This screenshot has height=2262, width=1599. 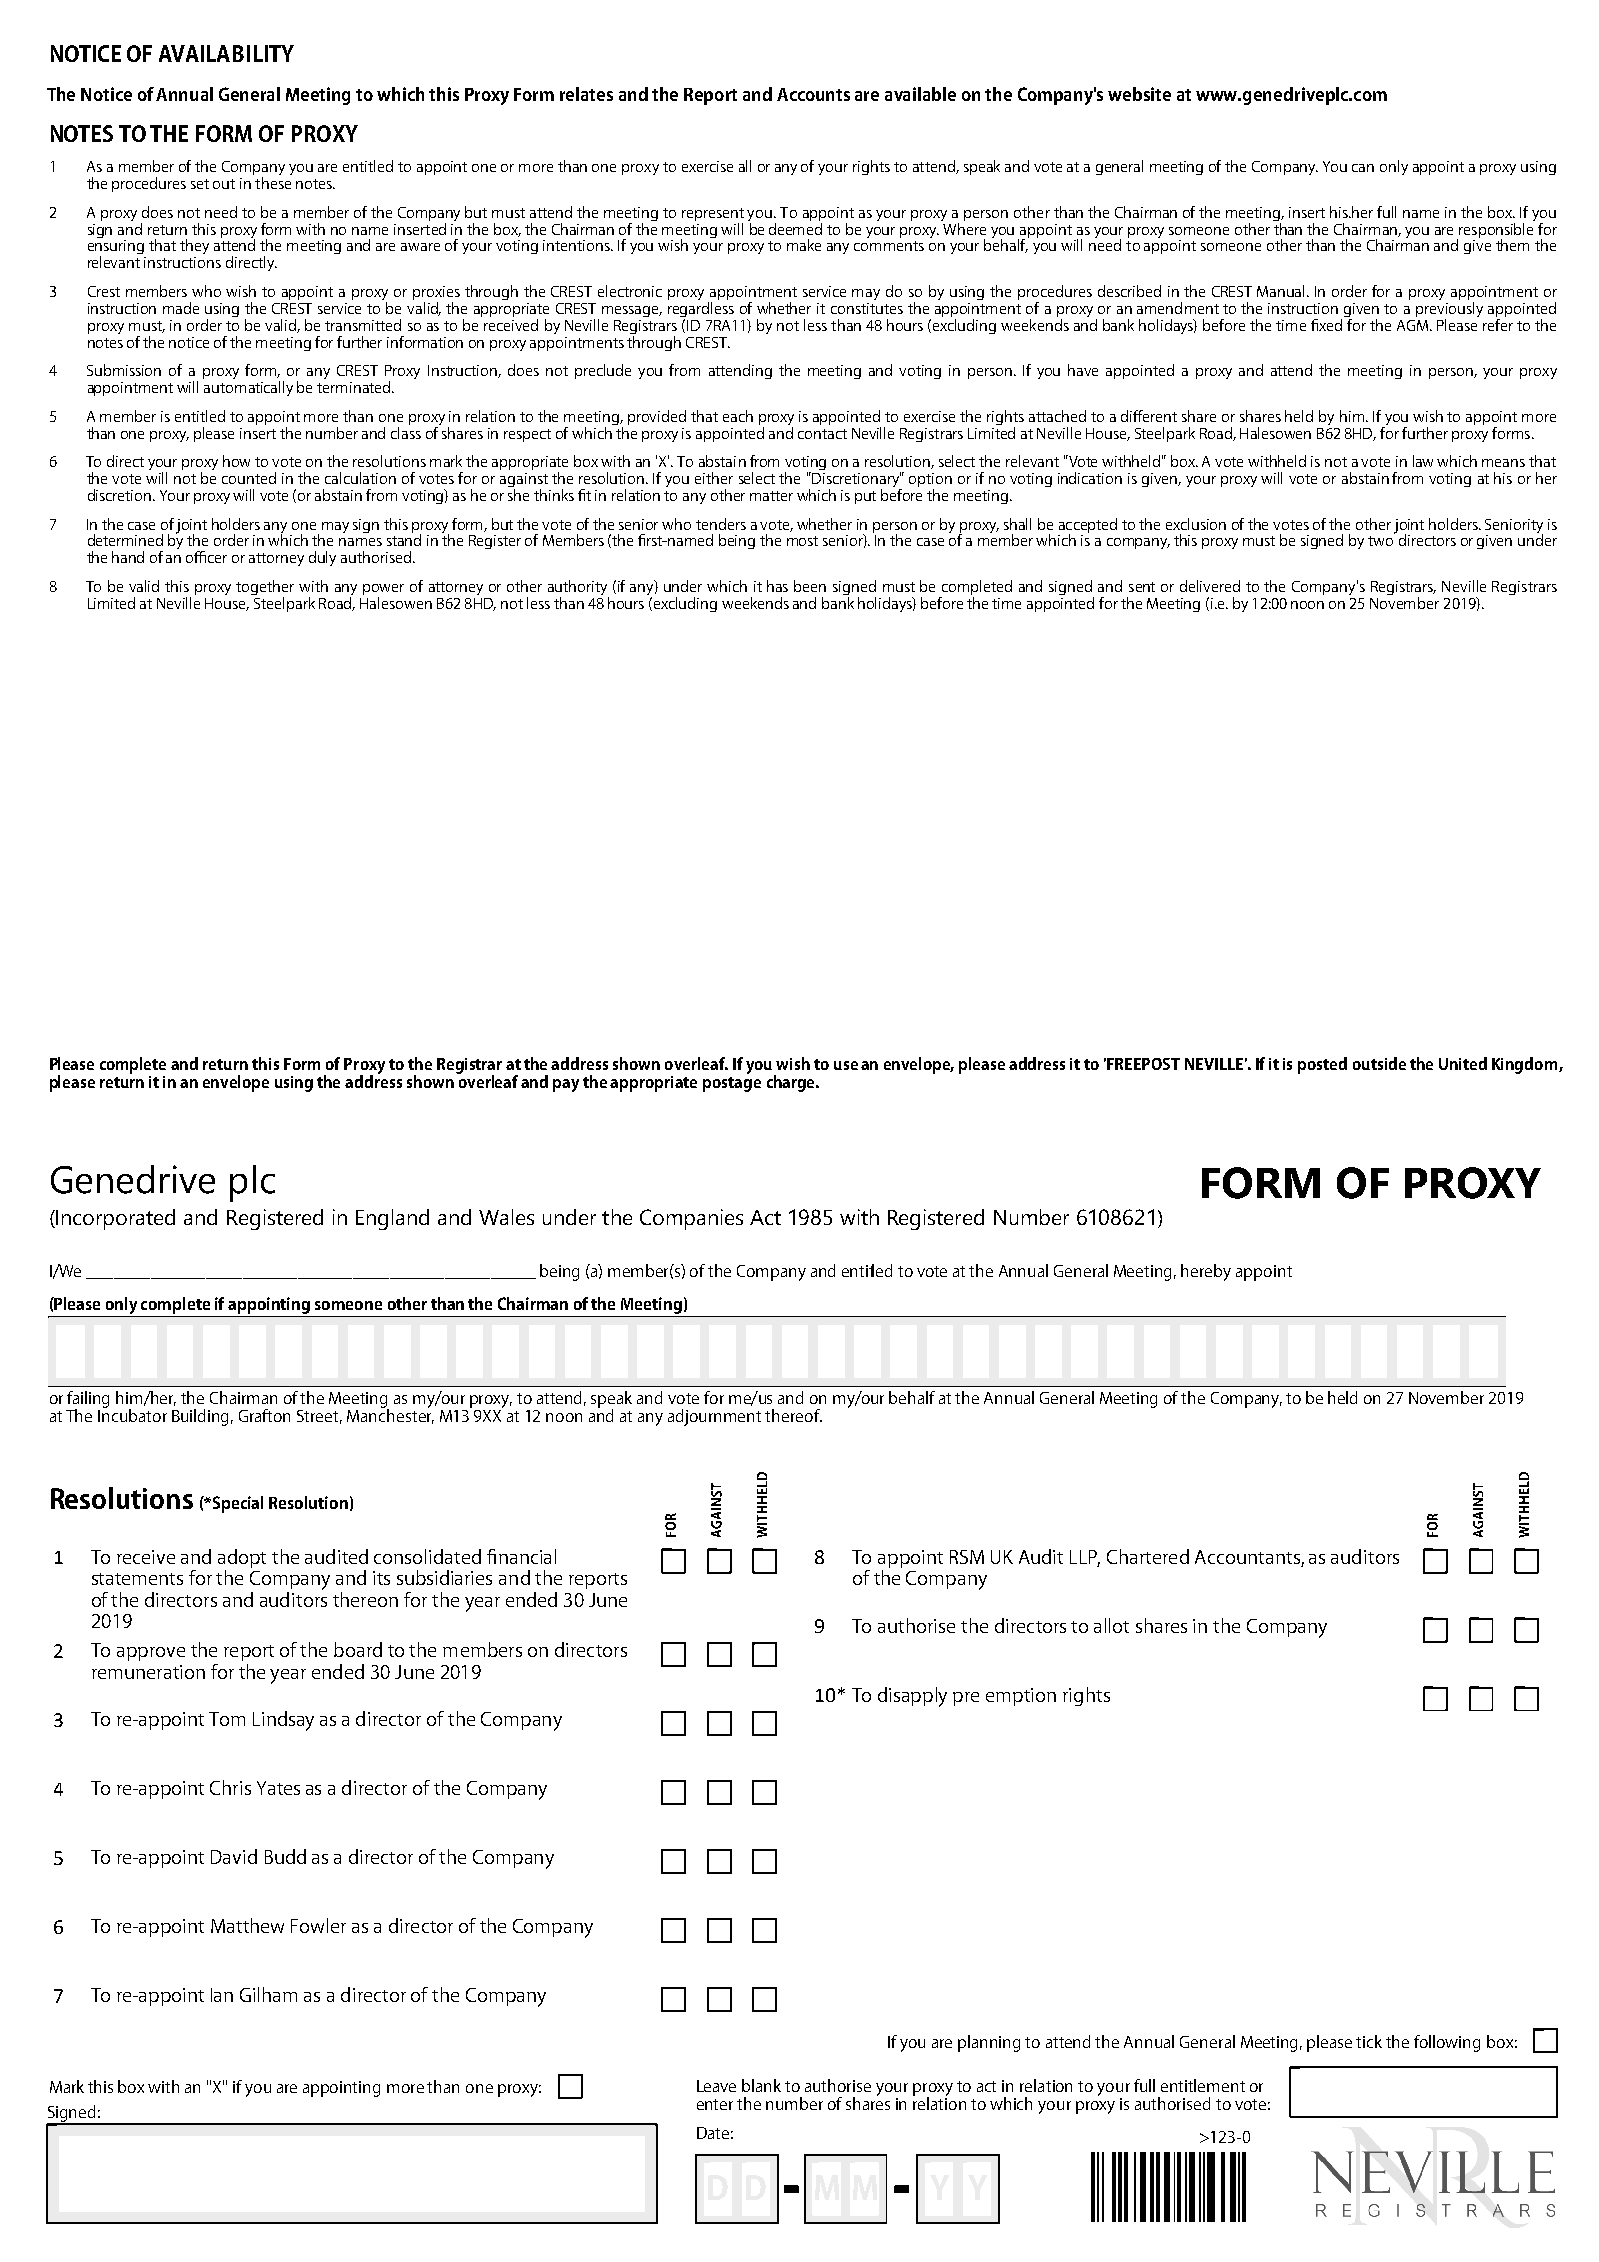 I want to click on these, so click(x=273, y=183).
